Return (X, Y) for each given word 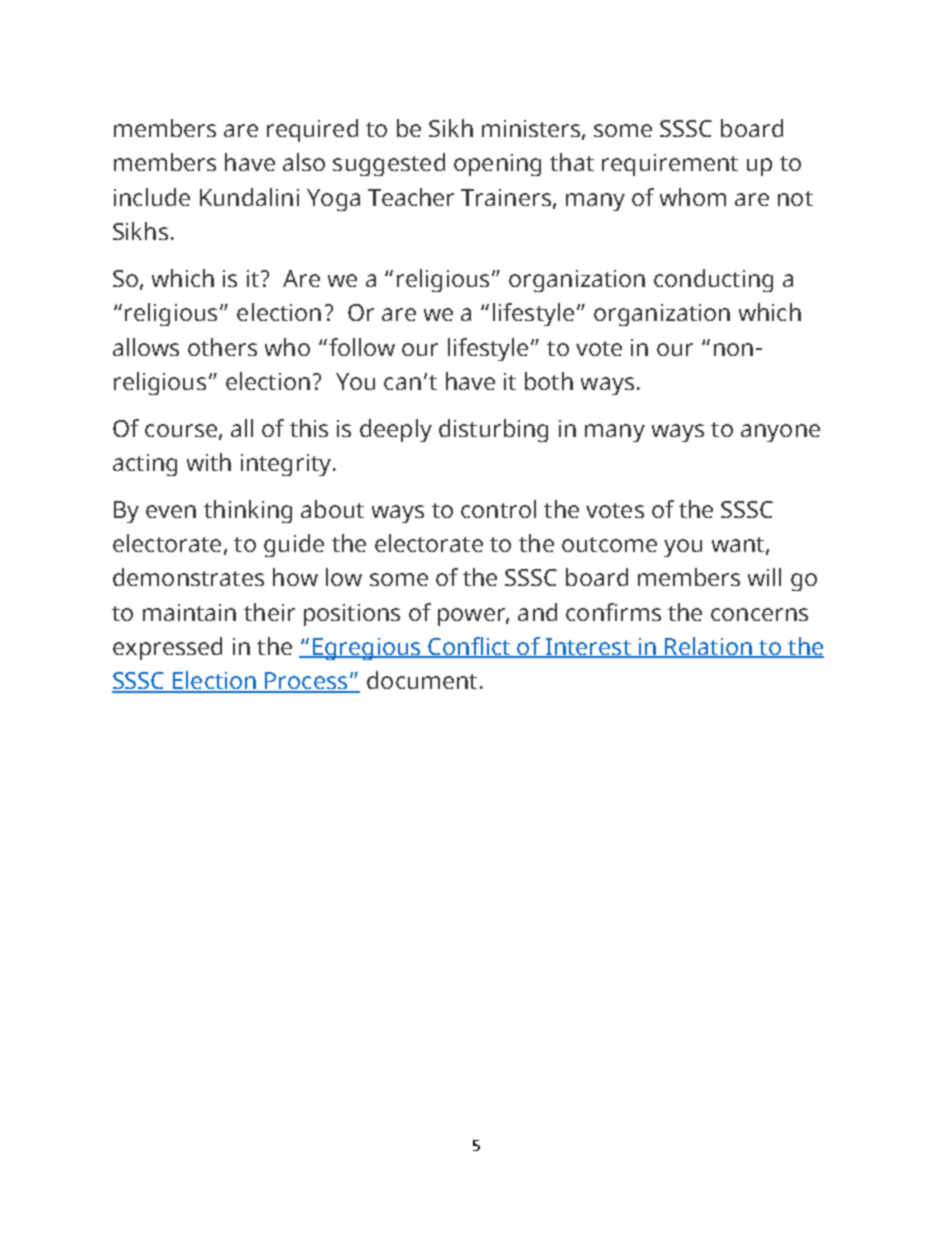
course (181, 430)
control (498, 509)
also (304, 162)
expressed (167, 648)
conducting (713, 280)
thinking (248, 511)
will (764, 577)
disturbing (493, 430)
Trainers (506, 197)
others (222, 347)
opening (497, 165)
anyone (780, 433)
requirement (670, 165)
